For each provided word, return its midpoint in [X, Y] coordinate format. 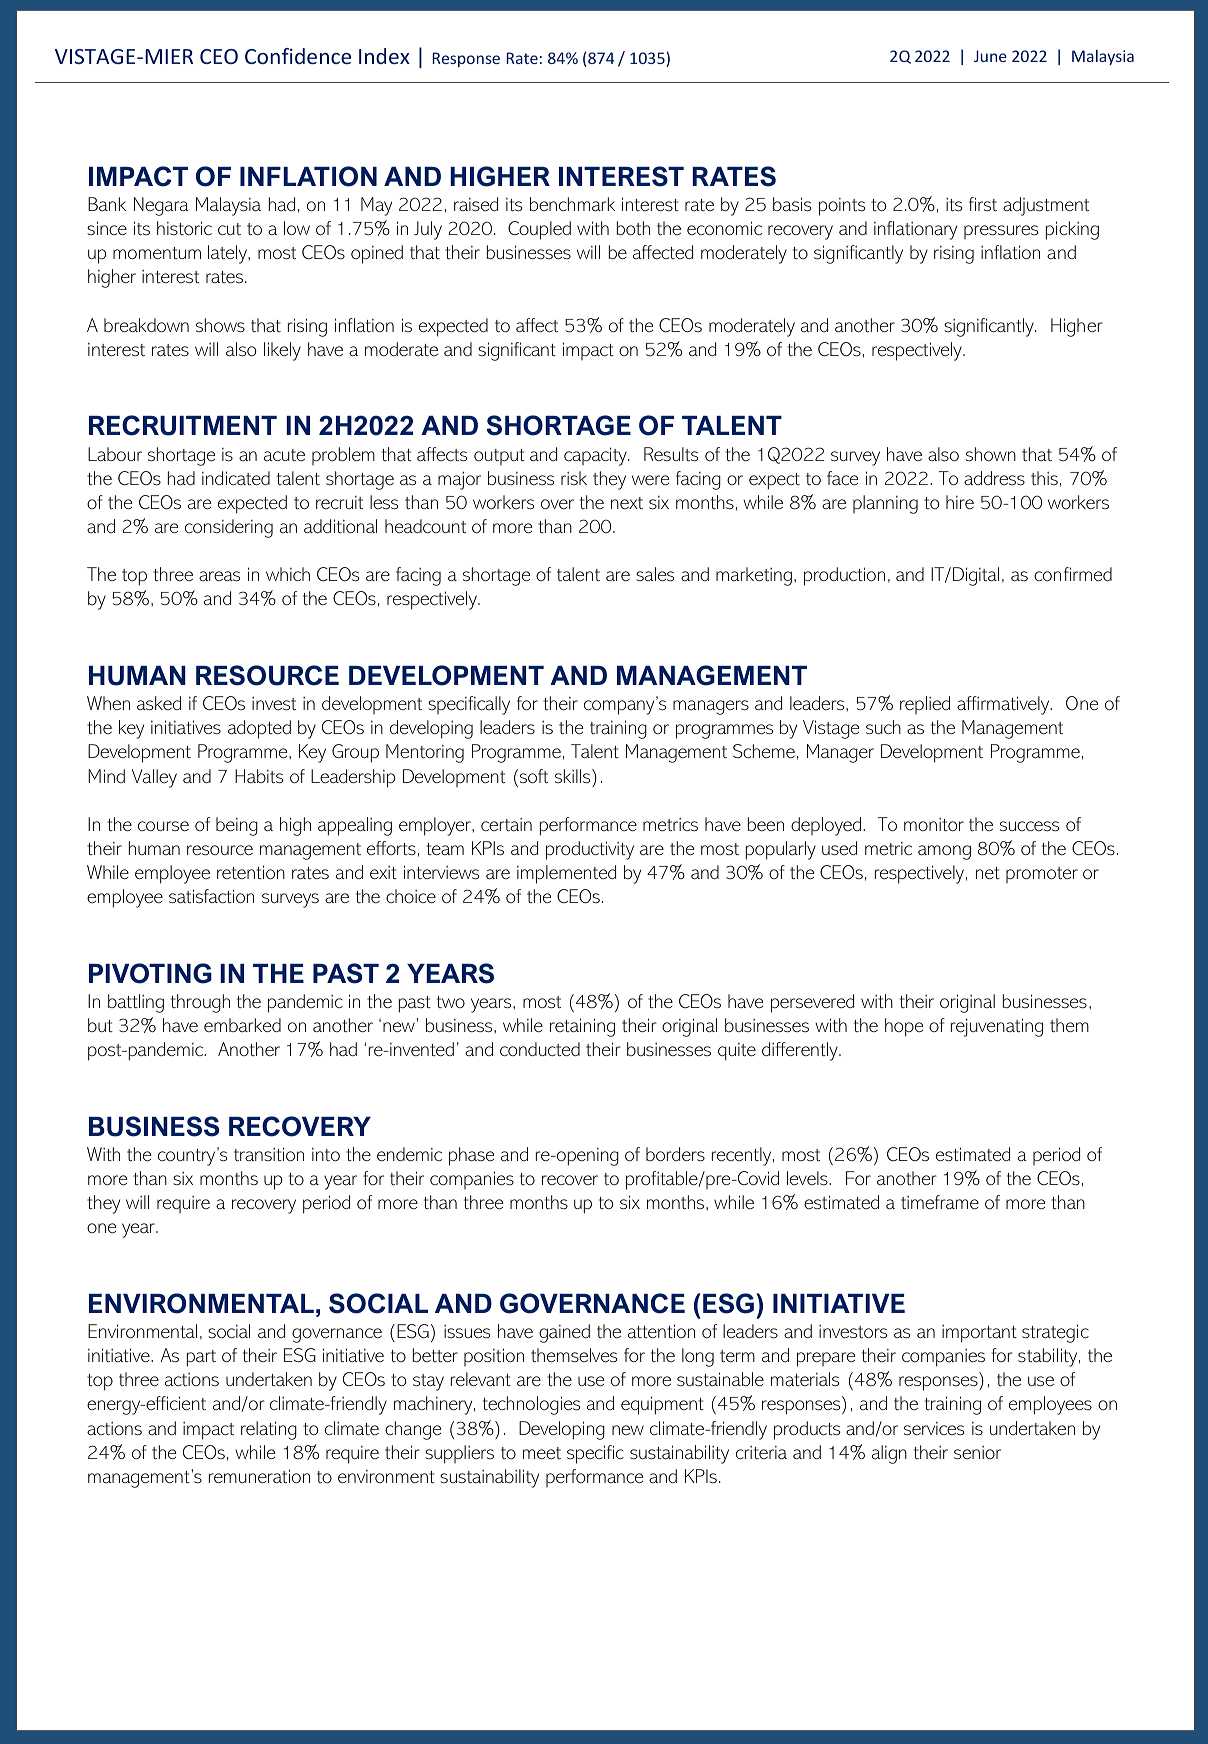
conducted [540, 1049]
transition [269, 1154]
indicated [236, 478]
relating [269, 1430]
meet [542, 1453]
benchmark [572, 204]
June [990, 56]
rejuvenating [997, 1027]
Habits [259, 776]
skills [574, 776]
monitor [934, 824]
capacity [596, 456]
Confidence [298, 56]
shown [991, 454]
